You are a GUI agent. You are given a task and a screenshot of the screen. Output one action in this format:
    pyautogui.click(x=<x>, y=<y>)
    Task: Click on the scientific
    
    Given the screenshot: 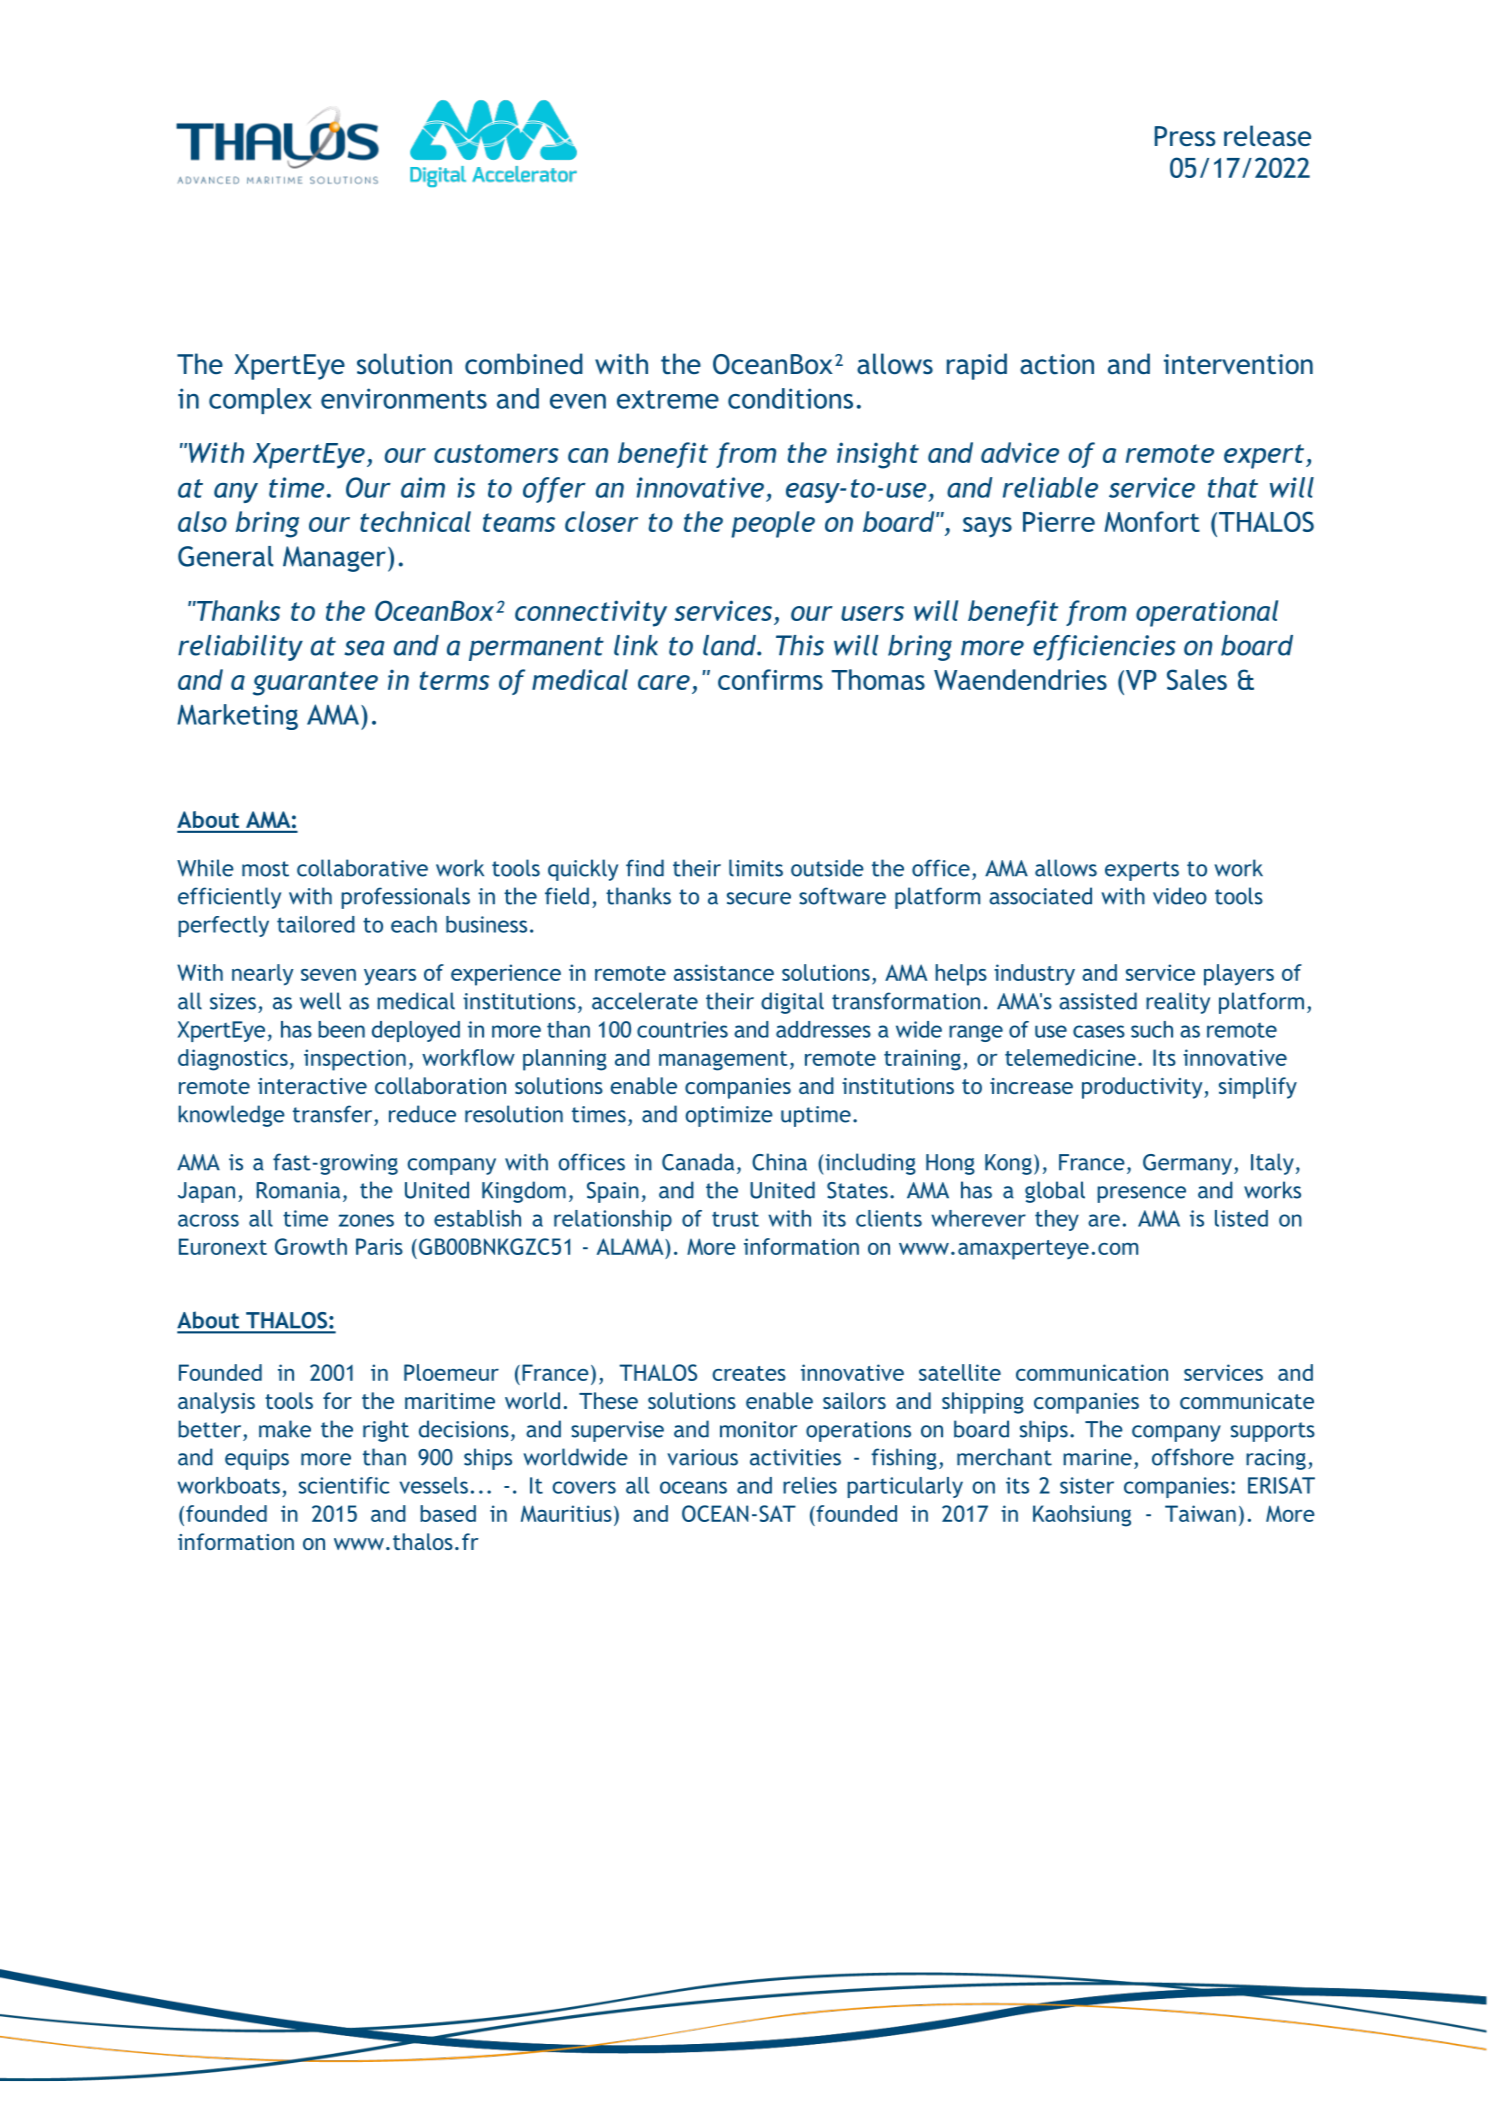 What is the action you would take?
    pyautogui.click(x=344, y=1485)
